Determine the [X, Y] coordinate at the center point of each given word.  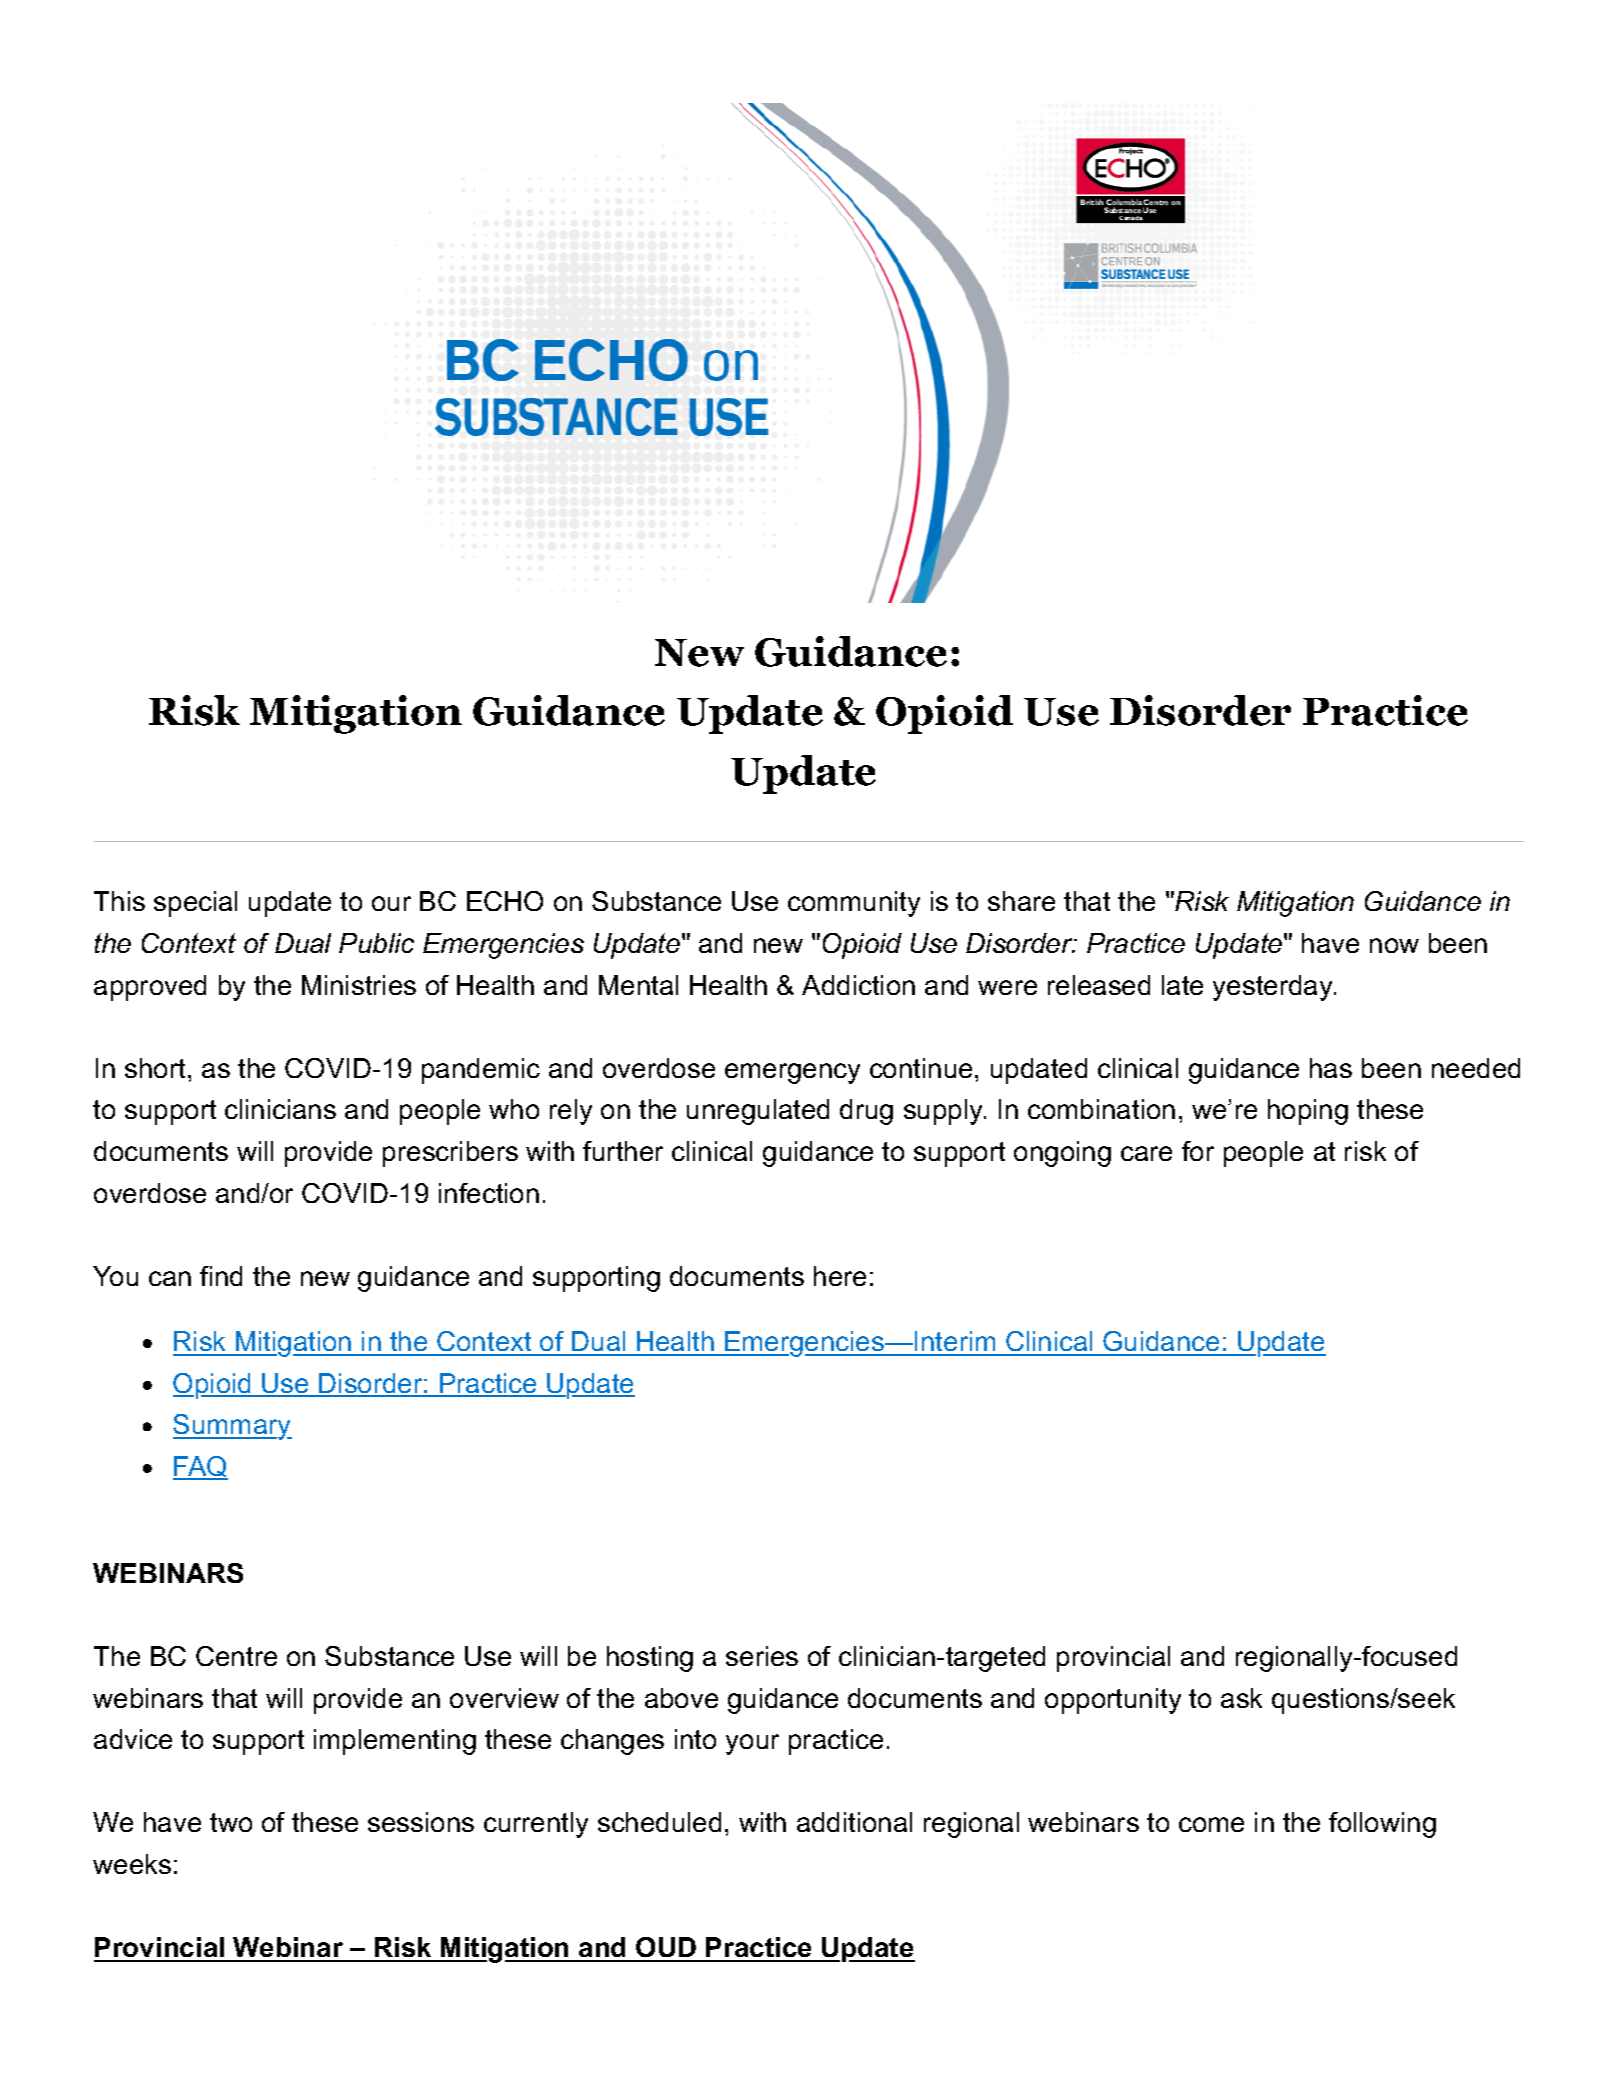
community [854, 904]
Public [376, 943]
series [762, 1656]
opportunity [1113, 1701]
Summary [232, 1427]
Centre [236, 1656]
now [1394, 945]
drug [866, 1112]
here [840, 1276]
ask [1241, 1698]
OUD [666, 1949]
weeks [132, 1864]
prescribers [450, 1154]
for [1198, 1151]
